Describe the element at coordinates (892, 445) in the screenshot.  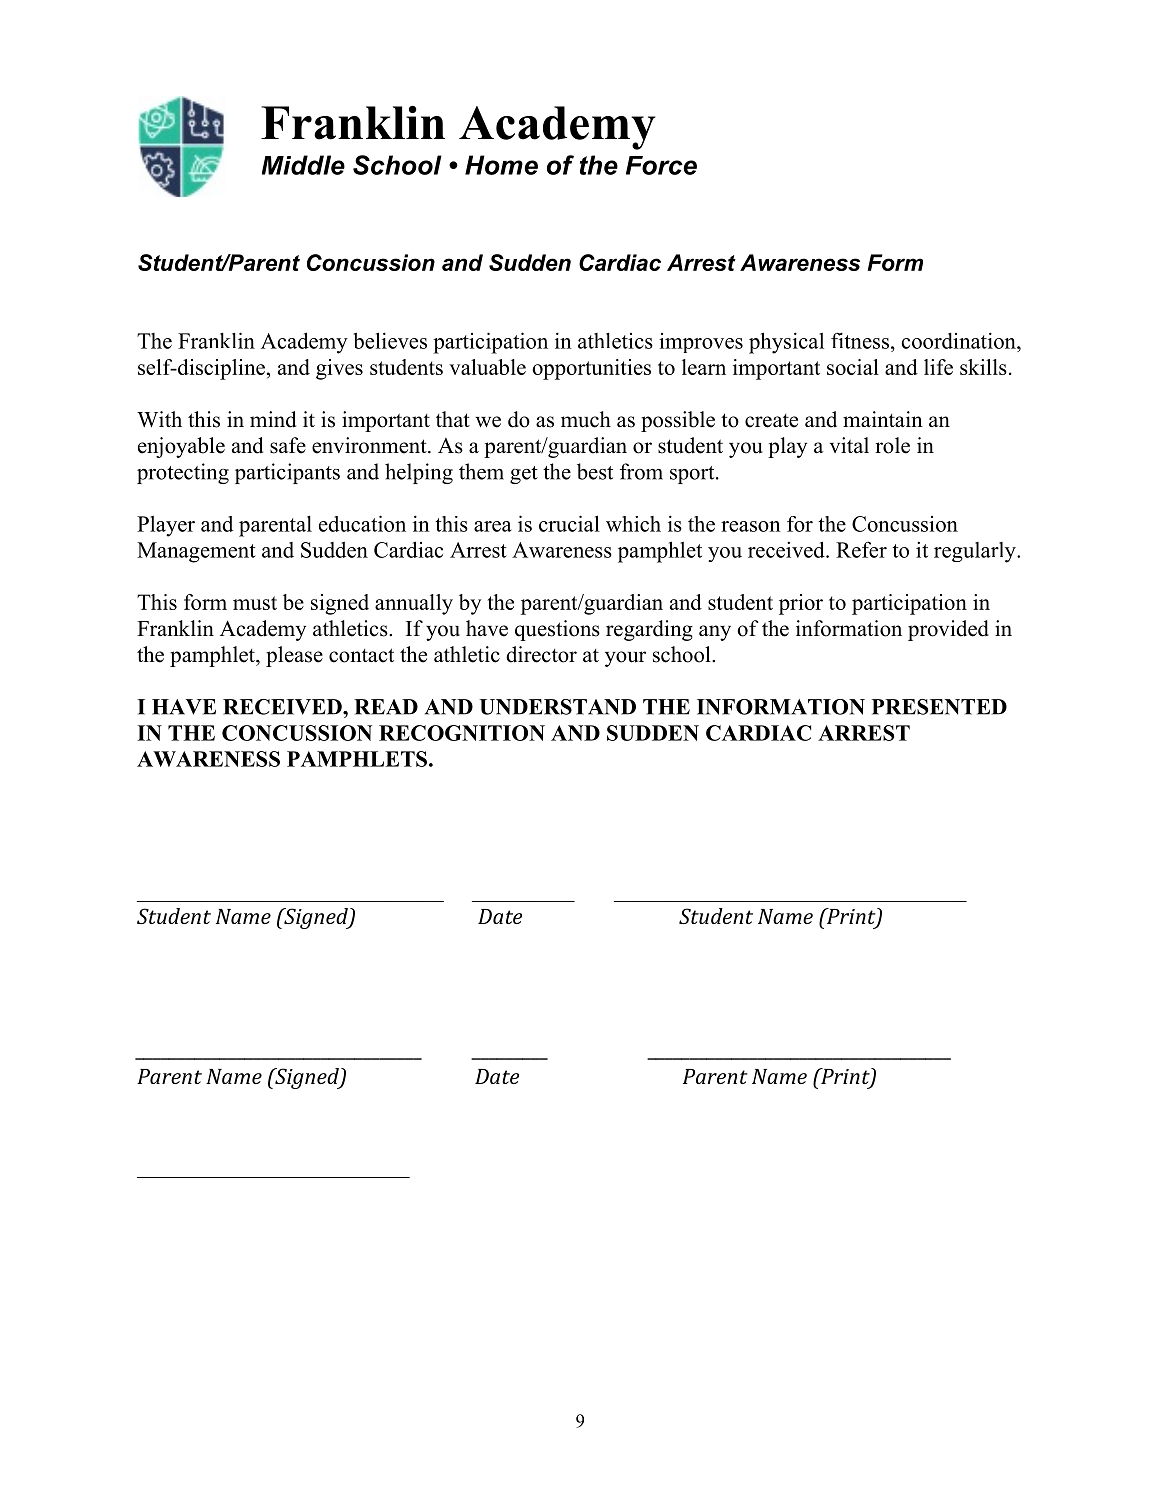
I see `role` at that location.
